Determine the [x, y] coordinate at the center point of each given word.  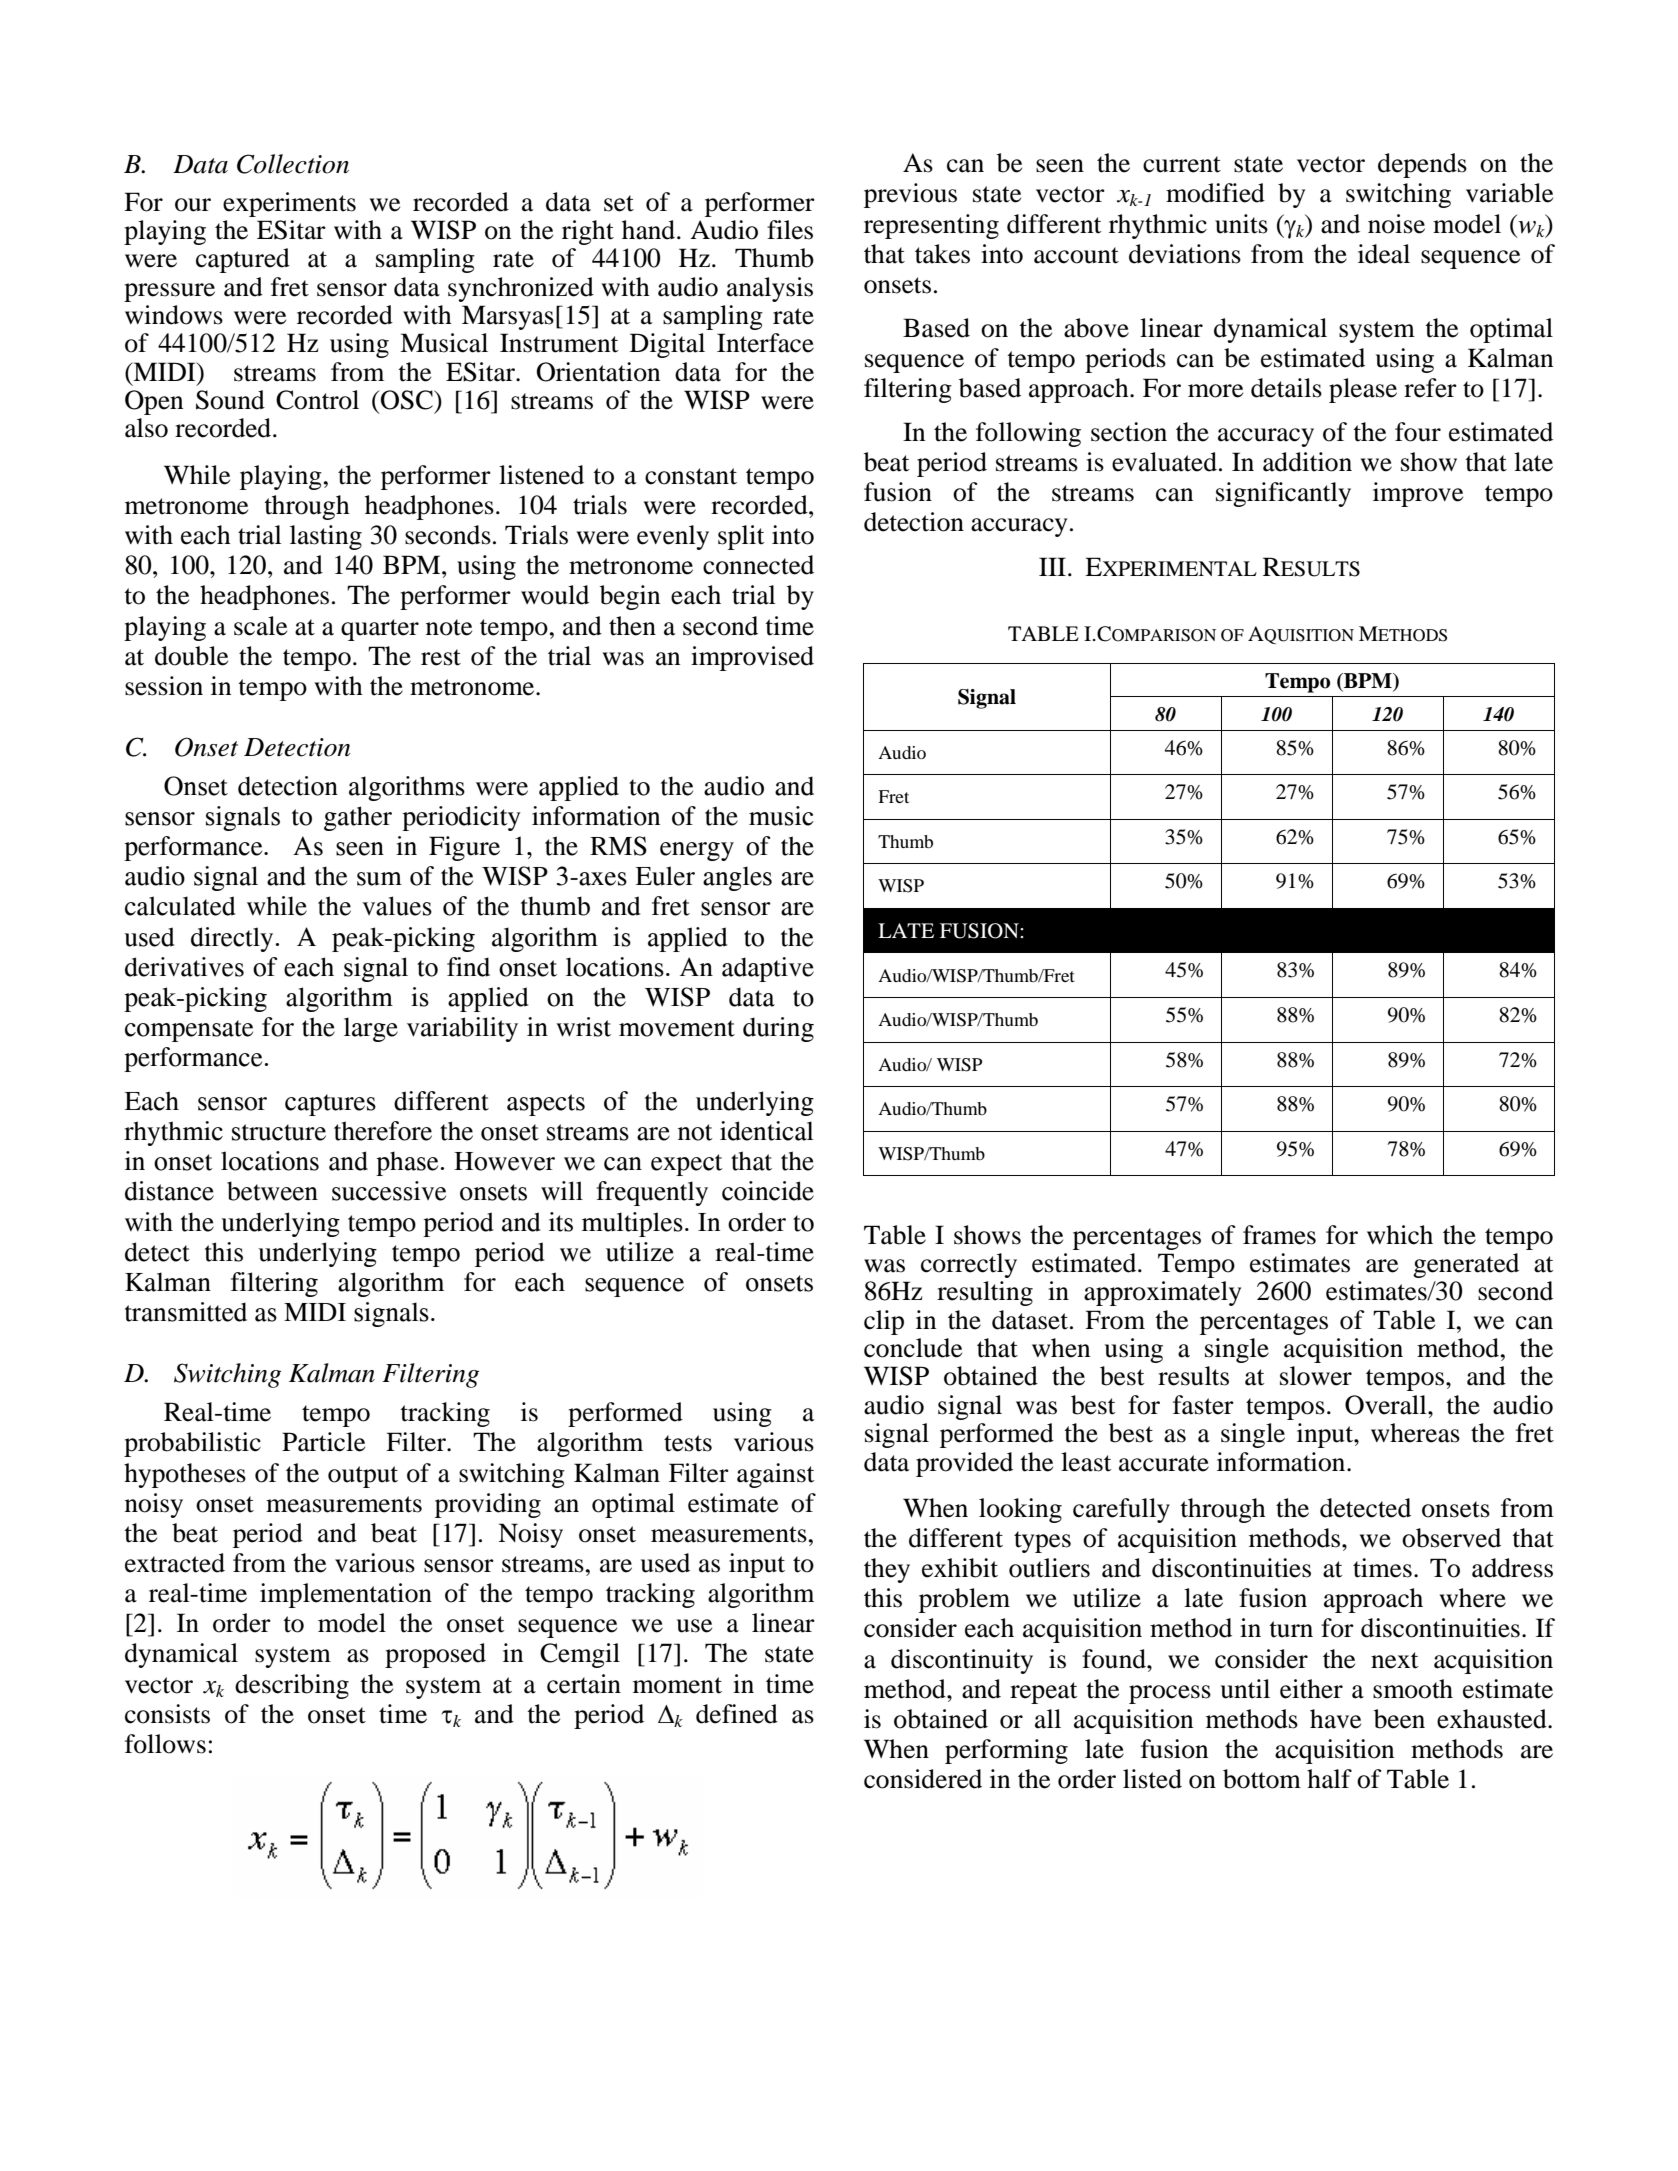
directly [232, 939]
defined [737, 1714]
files [790, 230]
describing [292, 1686]
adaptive [768, 969]
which [1400, 1235]
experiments [289, 204]
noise [1396, 224]
